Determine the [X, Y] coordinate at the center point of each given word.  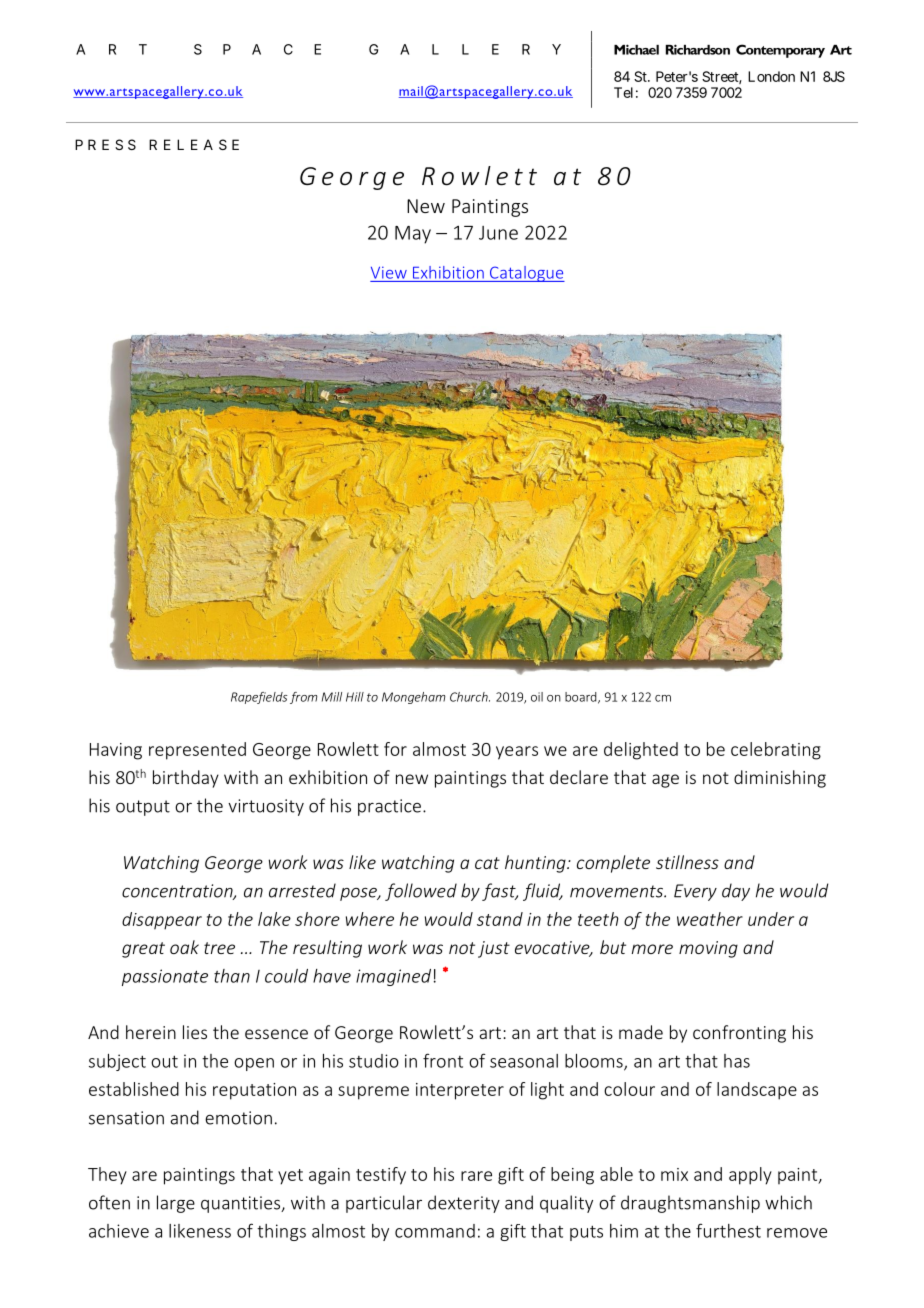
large [176, 1204]
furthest [728, 1230]
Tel [623, 92]
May [413, 235]
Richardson [698, 49]
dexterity [464, 1204]
